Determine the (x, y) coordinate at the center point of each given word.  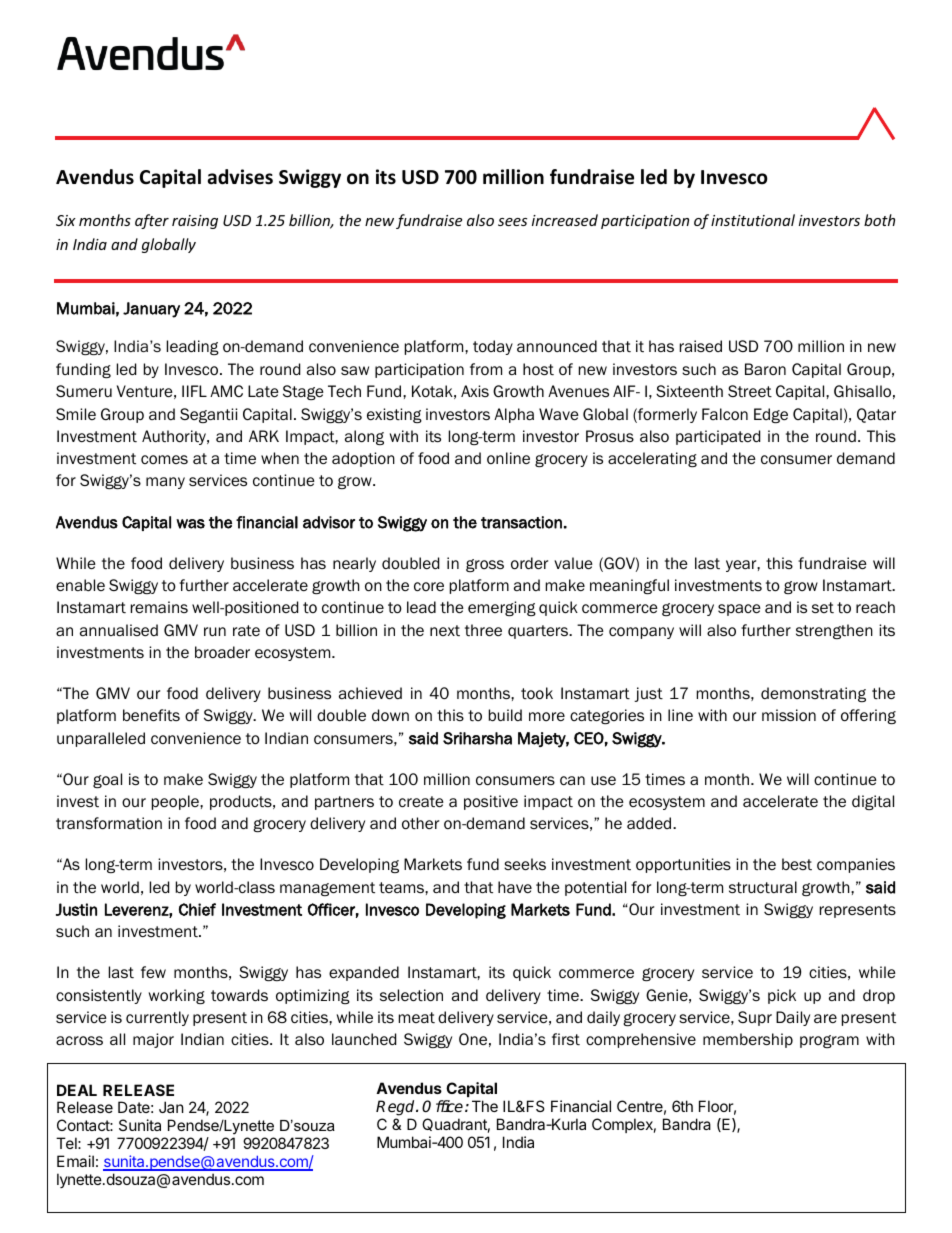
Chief (197, 909)
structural (763, 887)
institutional (753, 220)
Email (75, 1161)
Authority (175, 437)
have (515, 887)
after (152, 221)
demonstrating (813, 694)
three (483, 630)
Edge (771, 415)
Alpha (514, 415)
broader (222, 652)
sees (512, 222)
